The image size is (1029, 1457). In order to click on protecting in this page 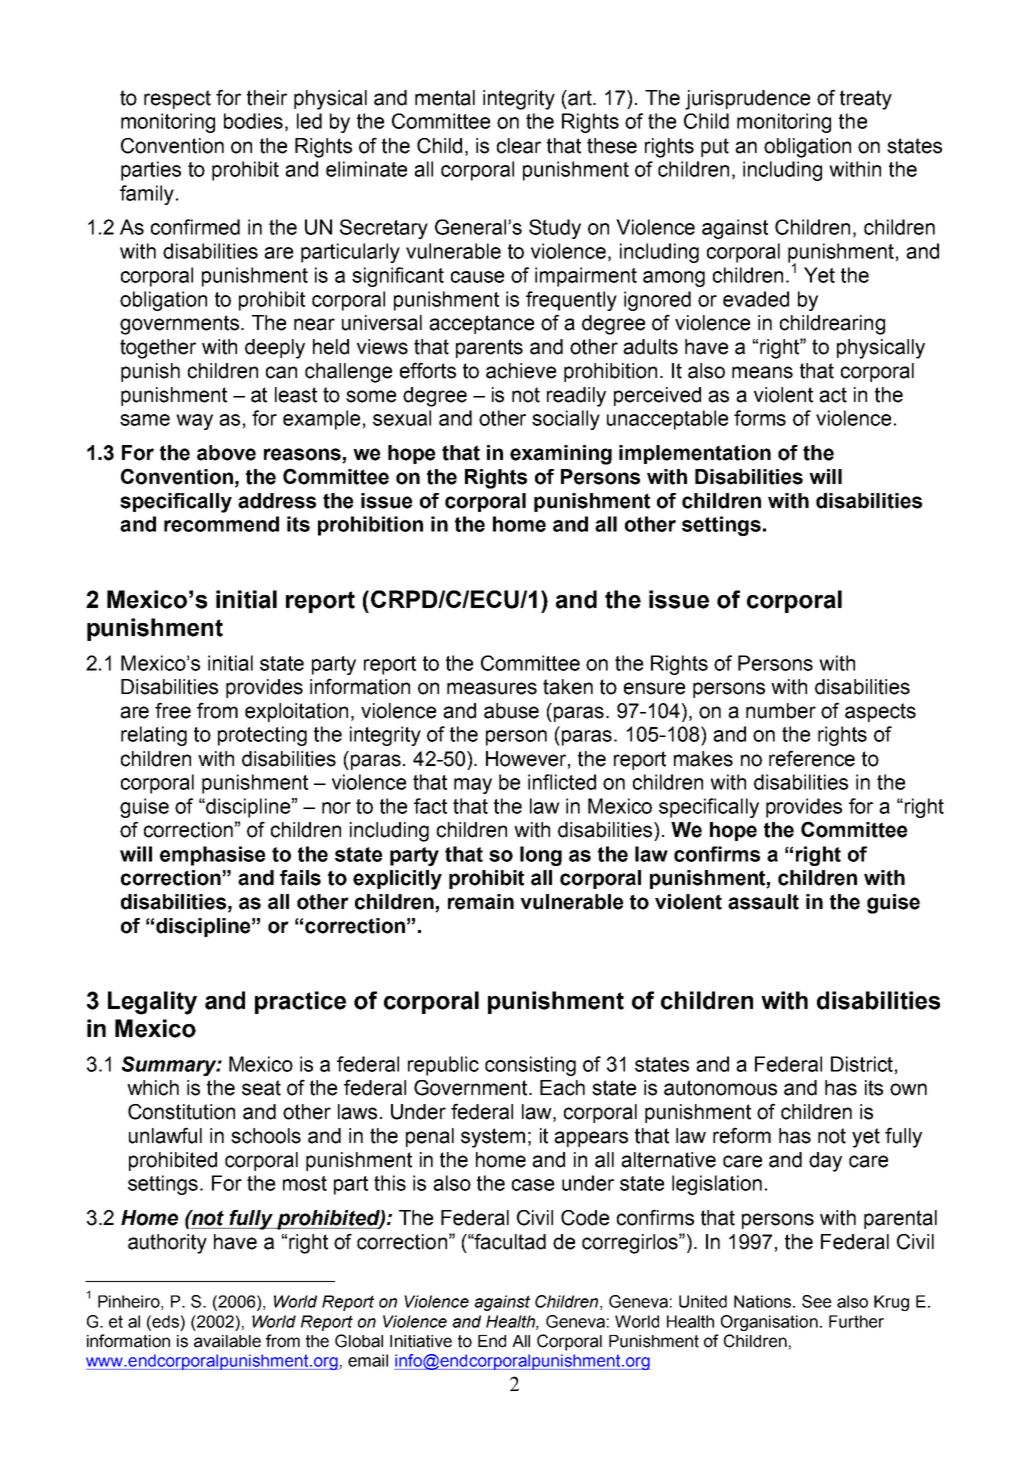, I will do `click(262, 736)`.
